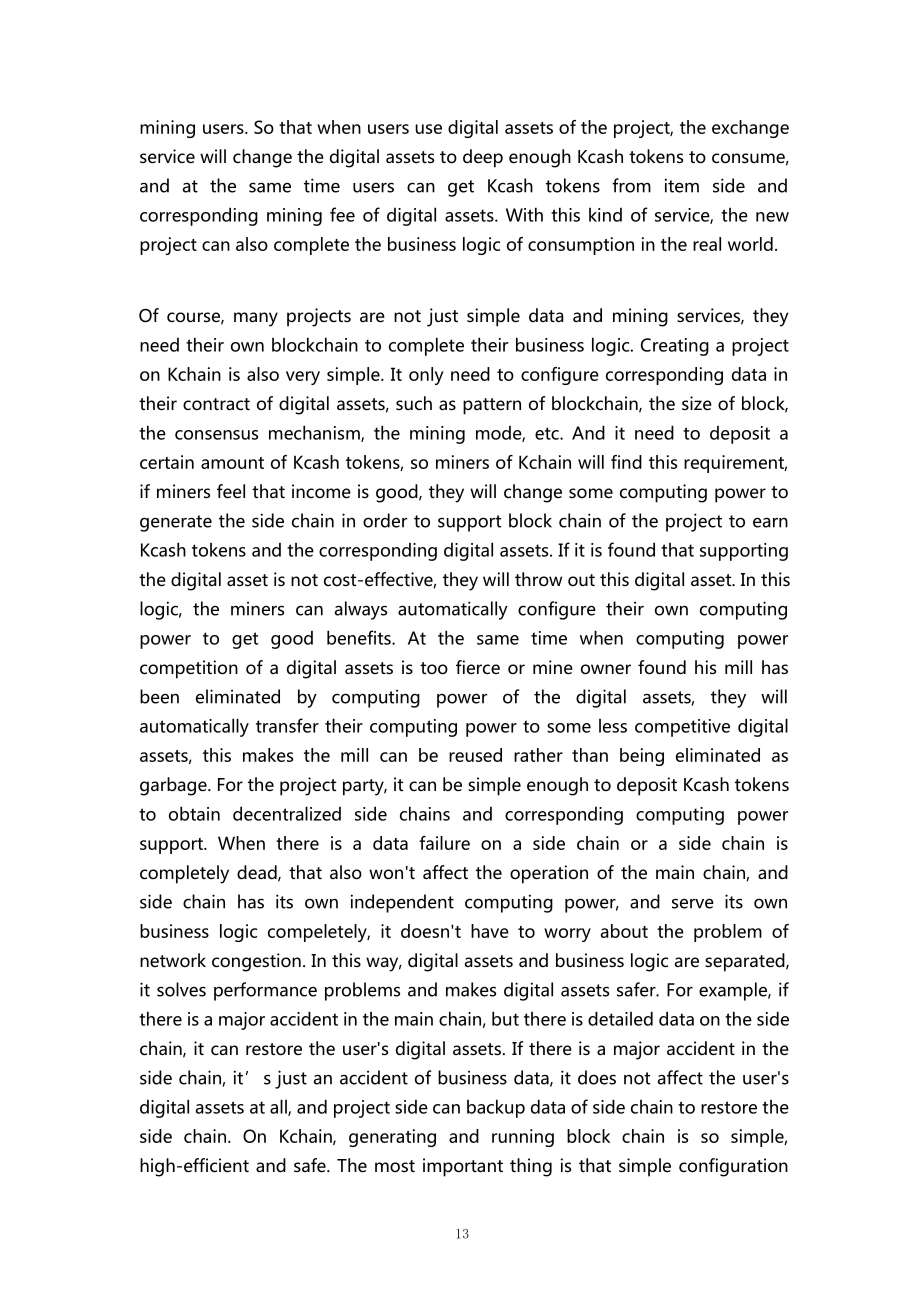 This screenshot has width=924, height=1308. What do you see at coordinates (256, 319) in the screenshot?
I see `many` at bounding box center [256, 319].
